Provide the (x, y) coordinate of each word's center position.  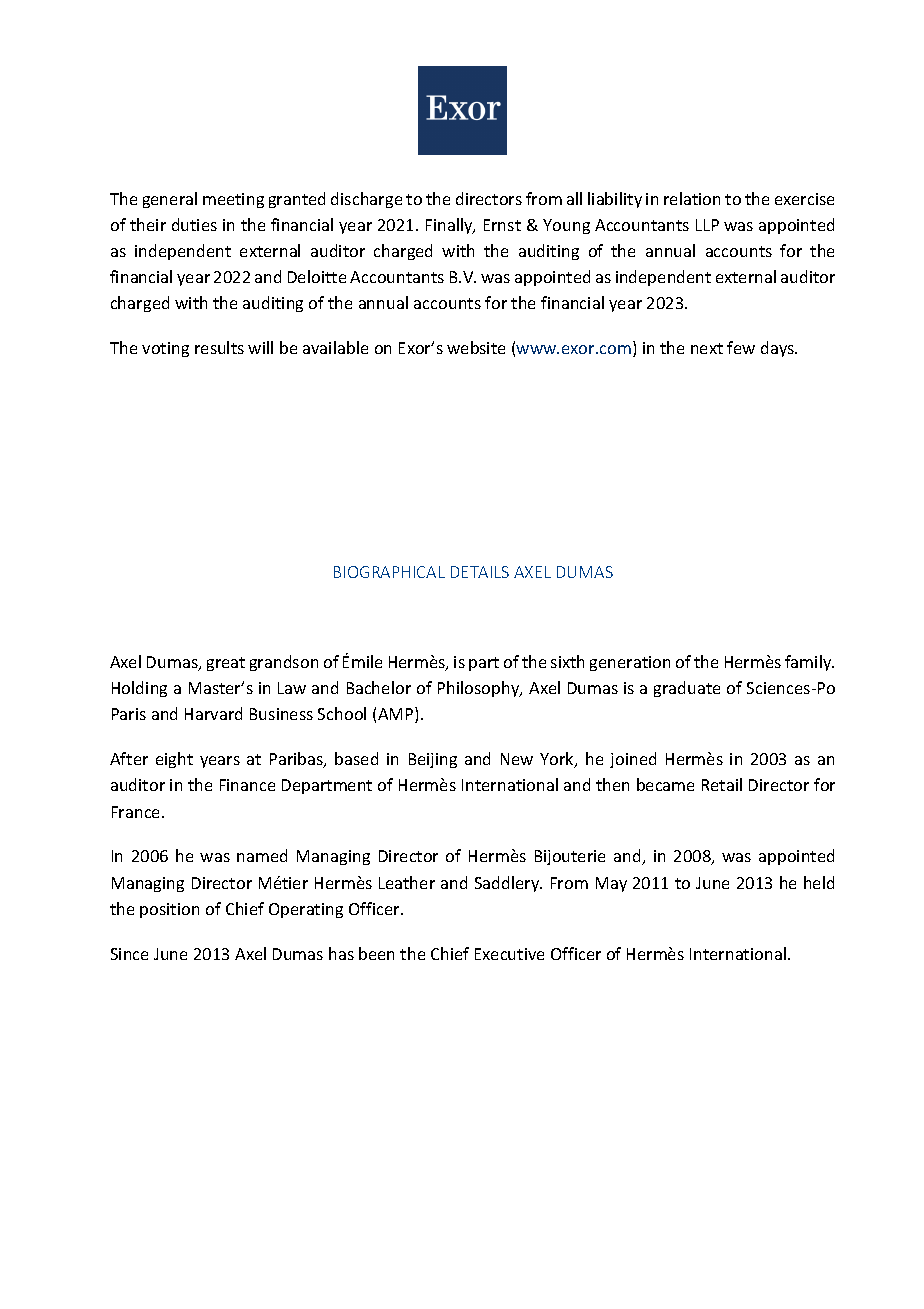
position (169, 910)
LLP (707, 225)
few (741, 347)
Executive (509, 954)
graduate (687, 689)
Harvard (213, 713)
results (219, 347)
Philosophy (480, 689)
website (476, 347)
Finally (450, 226)
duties (194, 224)
